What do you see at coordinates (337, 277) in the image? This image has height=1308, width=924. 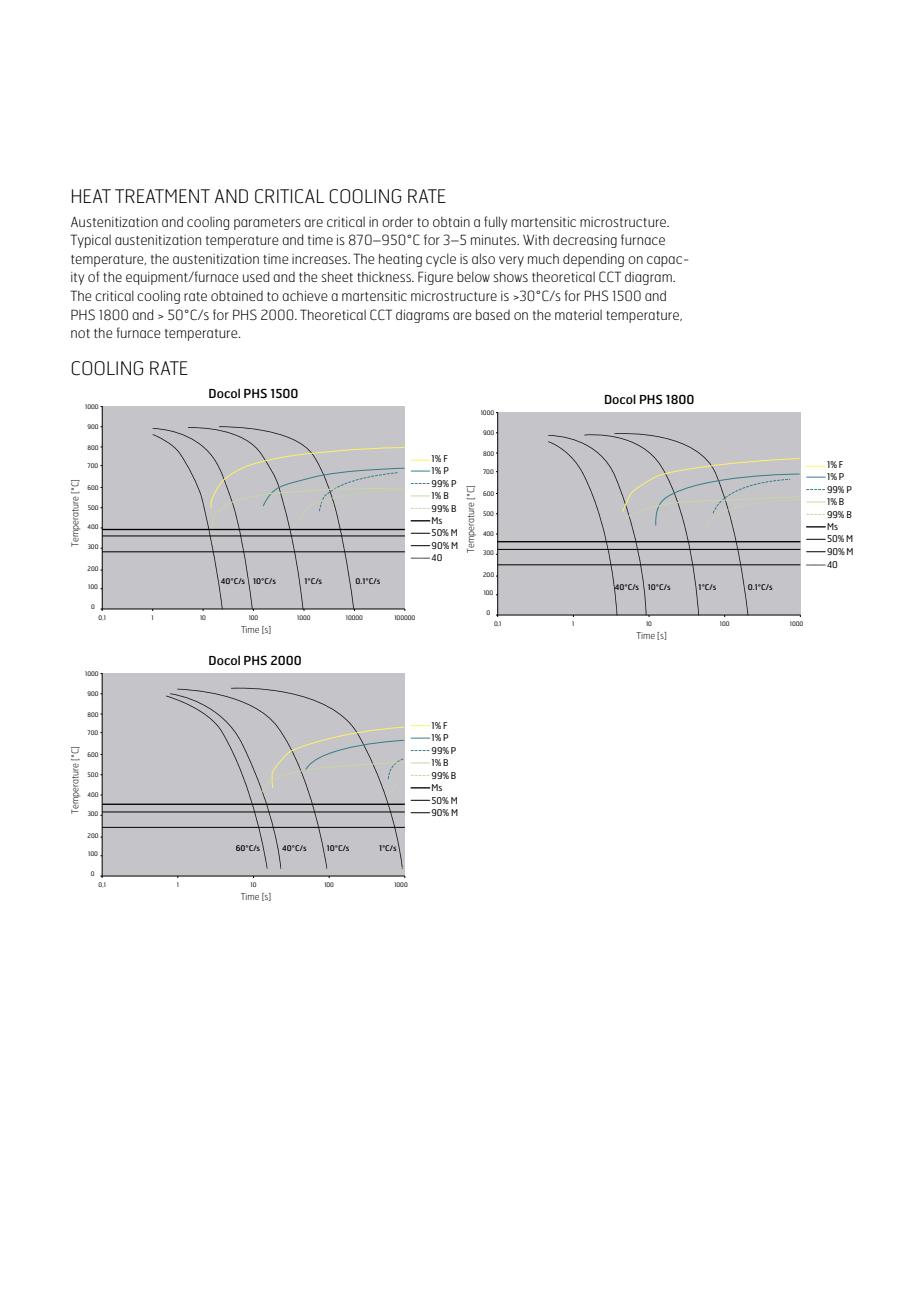 I see `sheet` at bounding box center [337, 277].
